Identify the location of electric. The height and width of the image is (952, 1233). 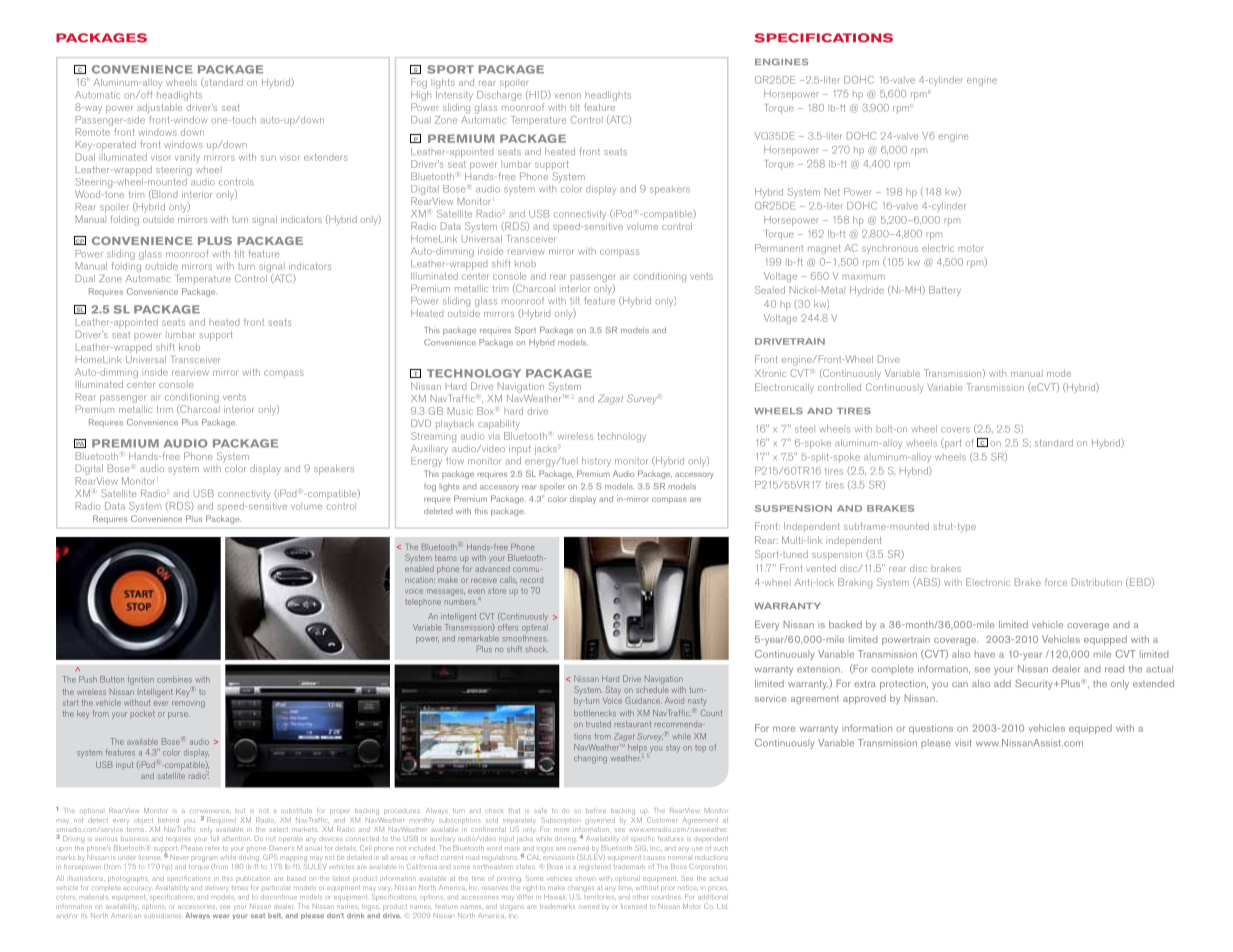
(938, 248).
